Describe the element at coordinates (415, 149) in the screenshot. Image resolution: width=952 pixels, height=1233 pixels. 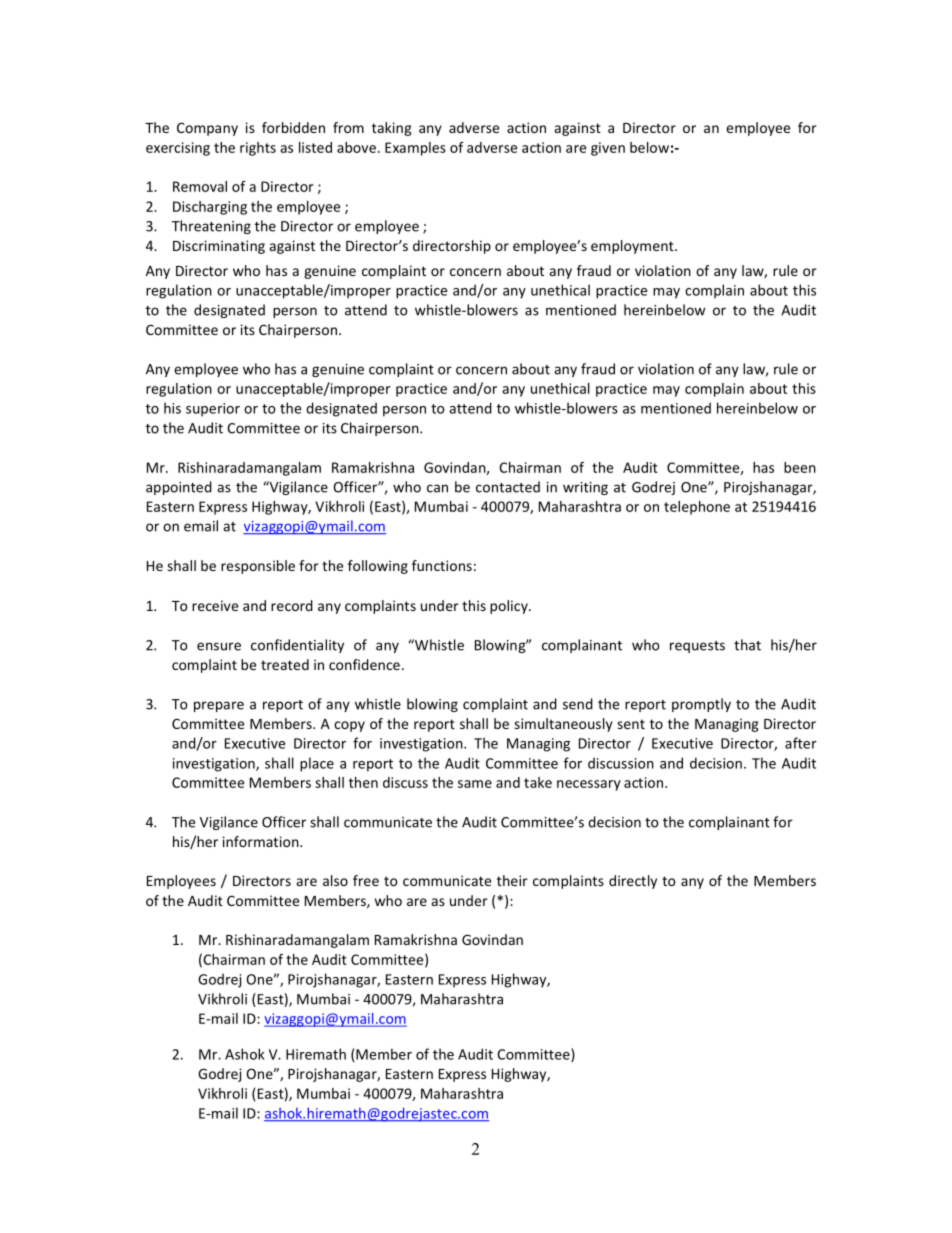
I see `Examples` at that location.
